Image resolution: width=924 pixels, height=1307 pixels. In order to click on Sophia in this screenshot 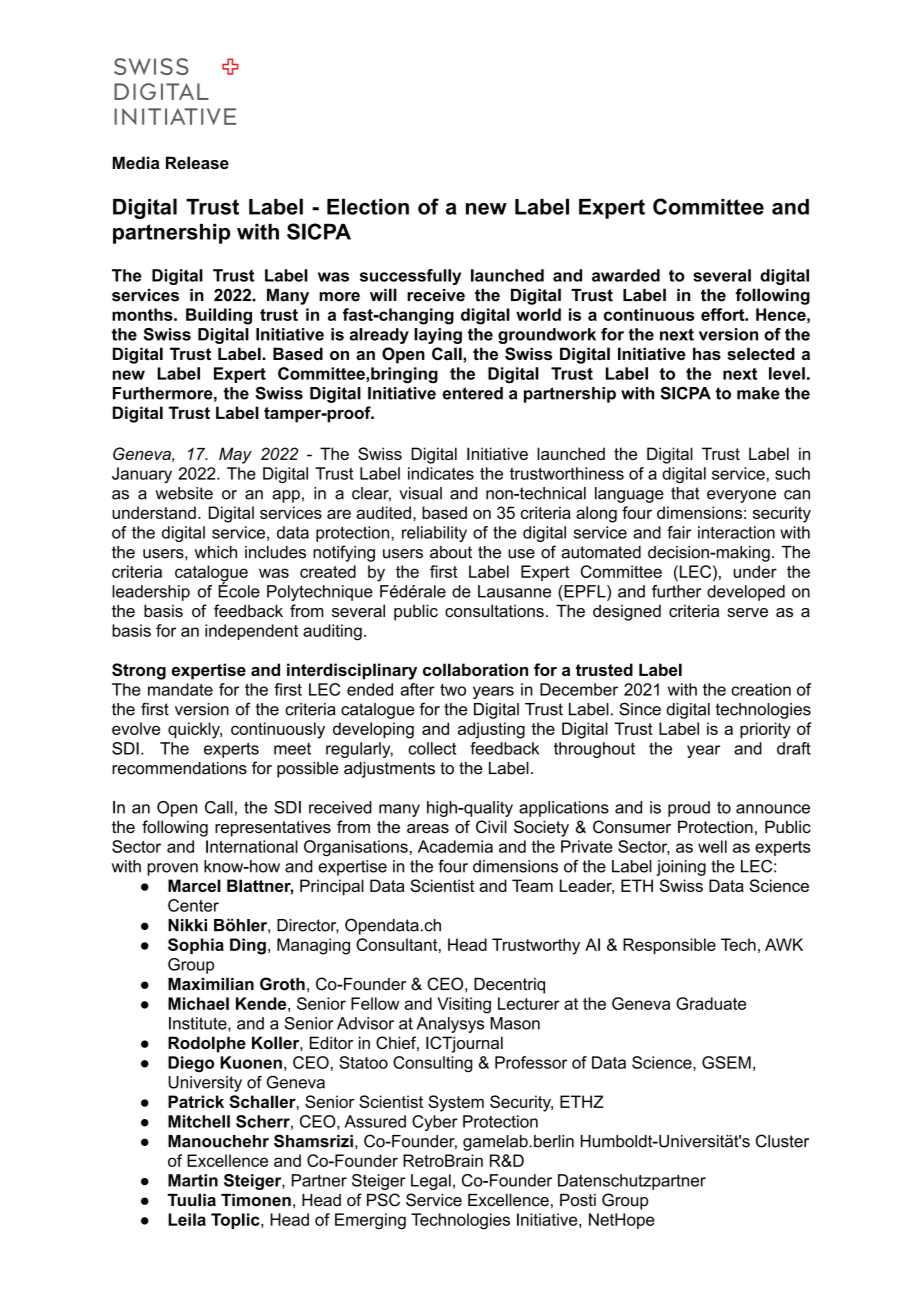, I will do `click(196, 946)`.
